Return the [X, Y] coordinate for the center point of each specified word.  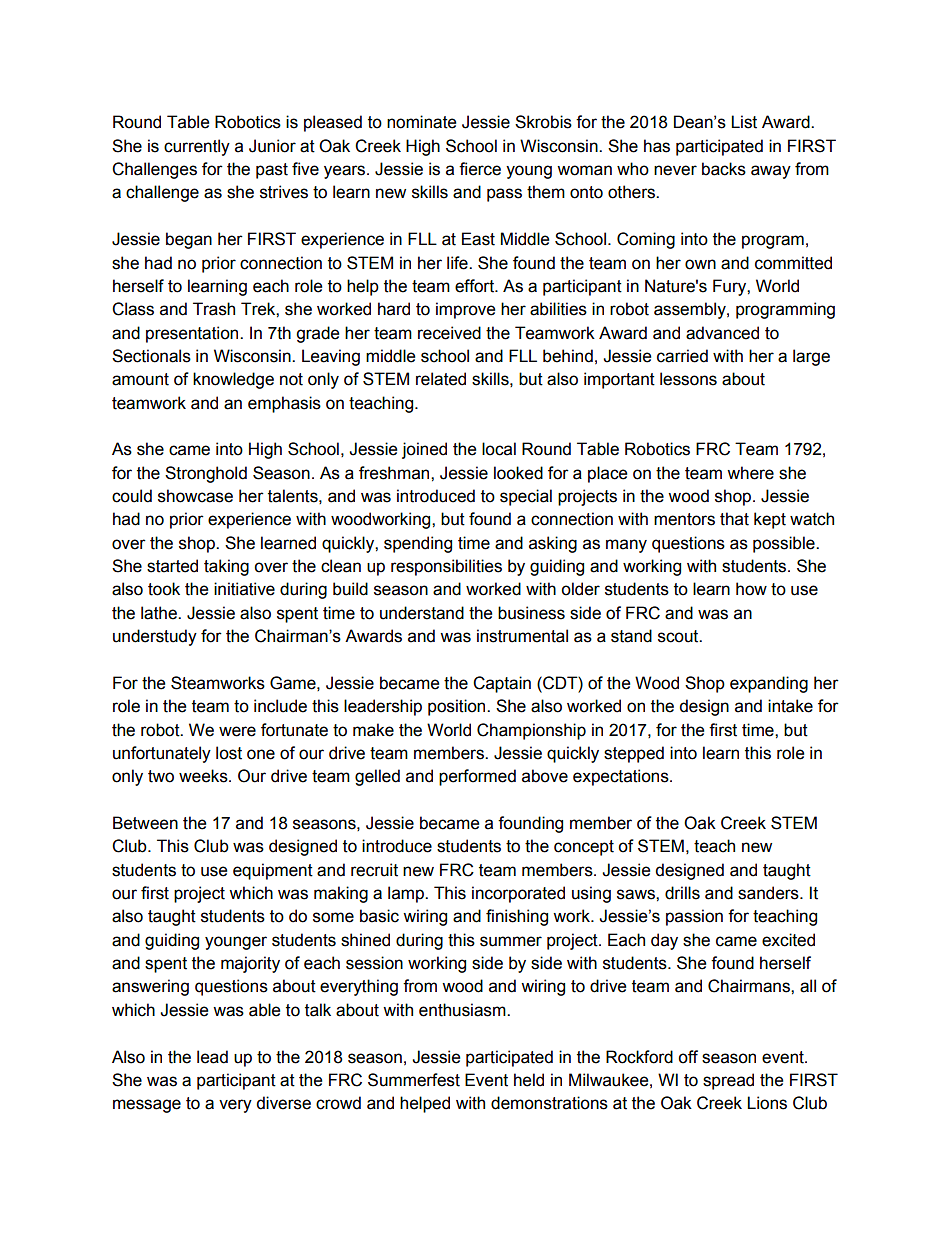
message [147, 1106]
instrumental [522, 636]
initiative [244, 589]
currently [197, 147]
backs [724, 169]
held [529, 1080]
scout [679, 636]
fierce [480, 169]
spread [728, 1081]
